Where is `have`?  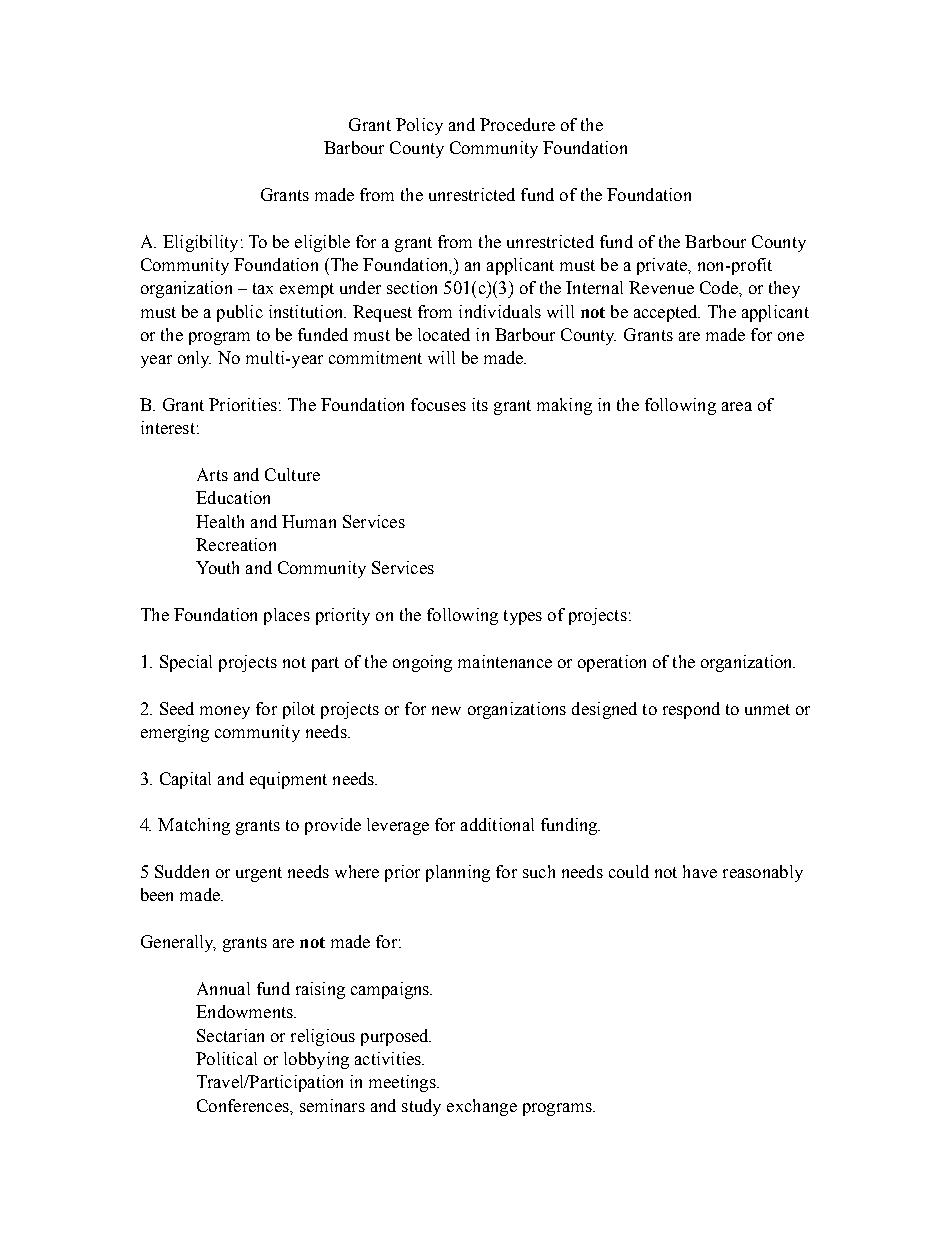
have is located at coordinates (700, 871).
